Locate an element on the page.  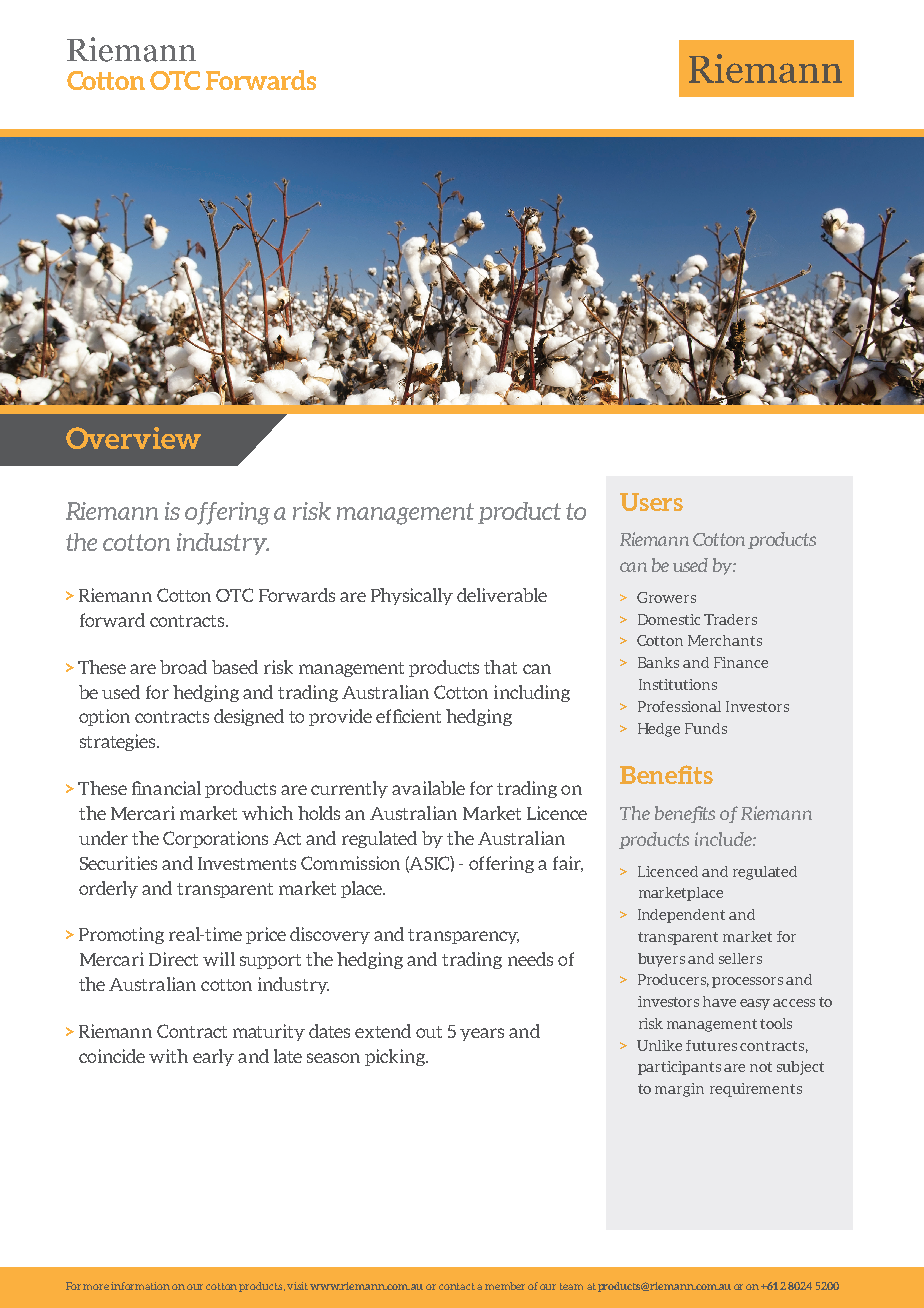
Corporations is located at coordinates (215, 839).
